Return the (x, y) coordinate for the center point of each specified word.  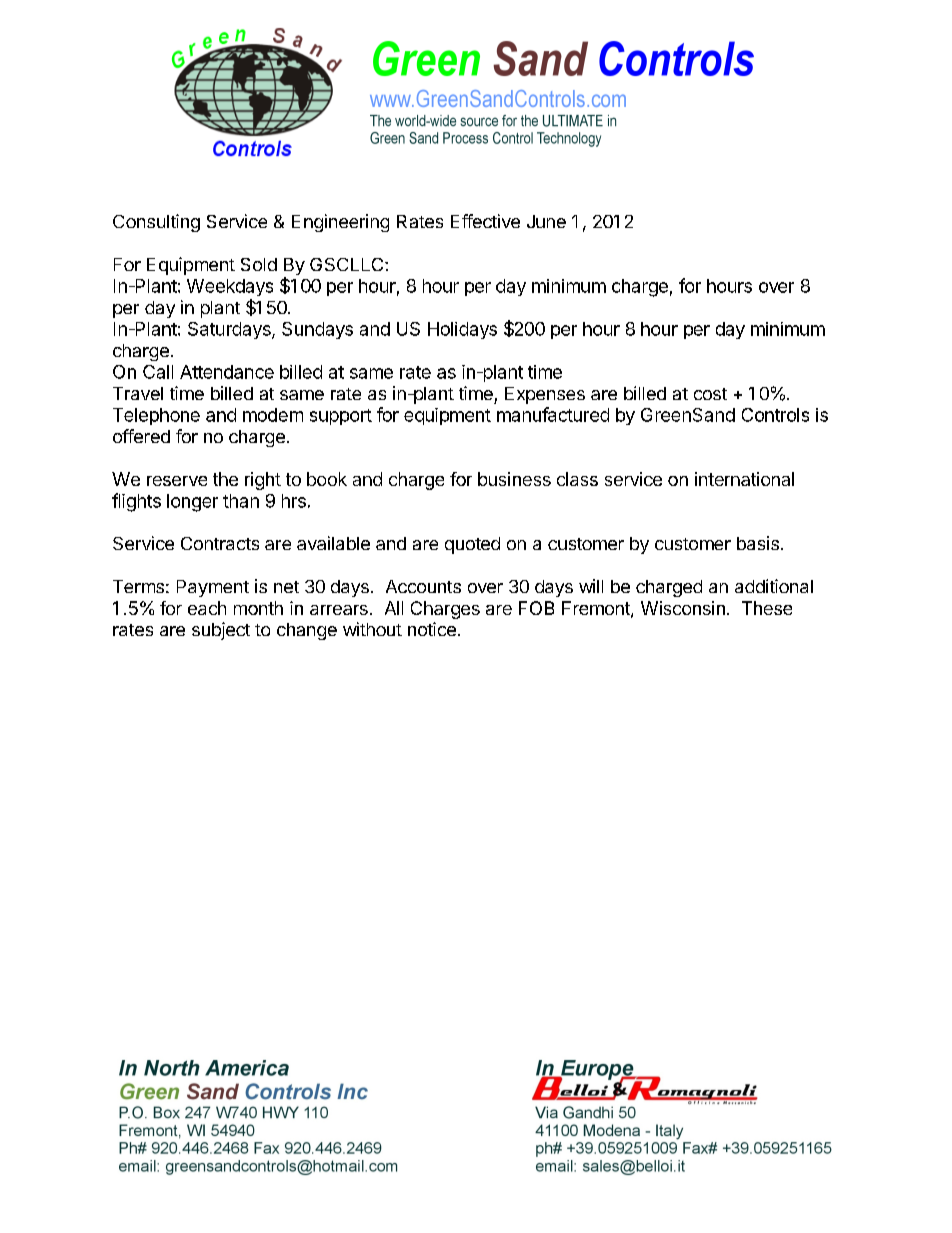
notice (432, 629)
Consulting (156, 223)
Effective (485, 221)
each (207, 608)
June (546, 221)
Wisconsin (683, 608)
